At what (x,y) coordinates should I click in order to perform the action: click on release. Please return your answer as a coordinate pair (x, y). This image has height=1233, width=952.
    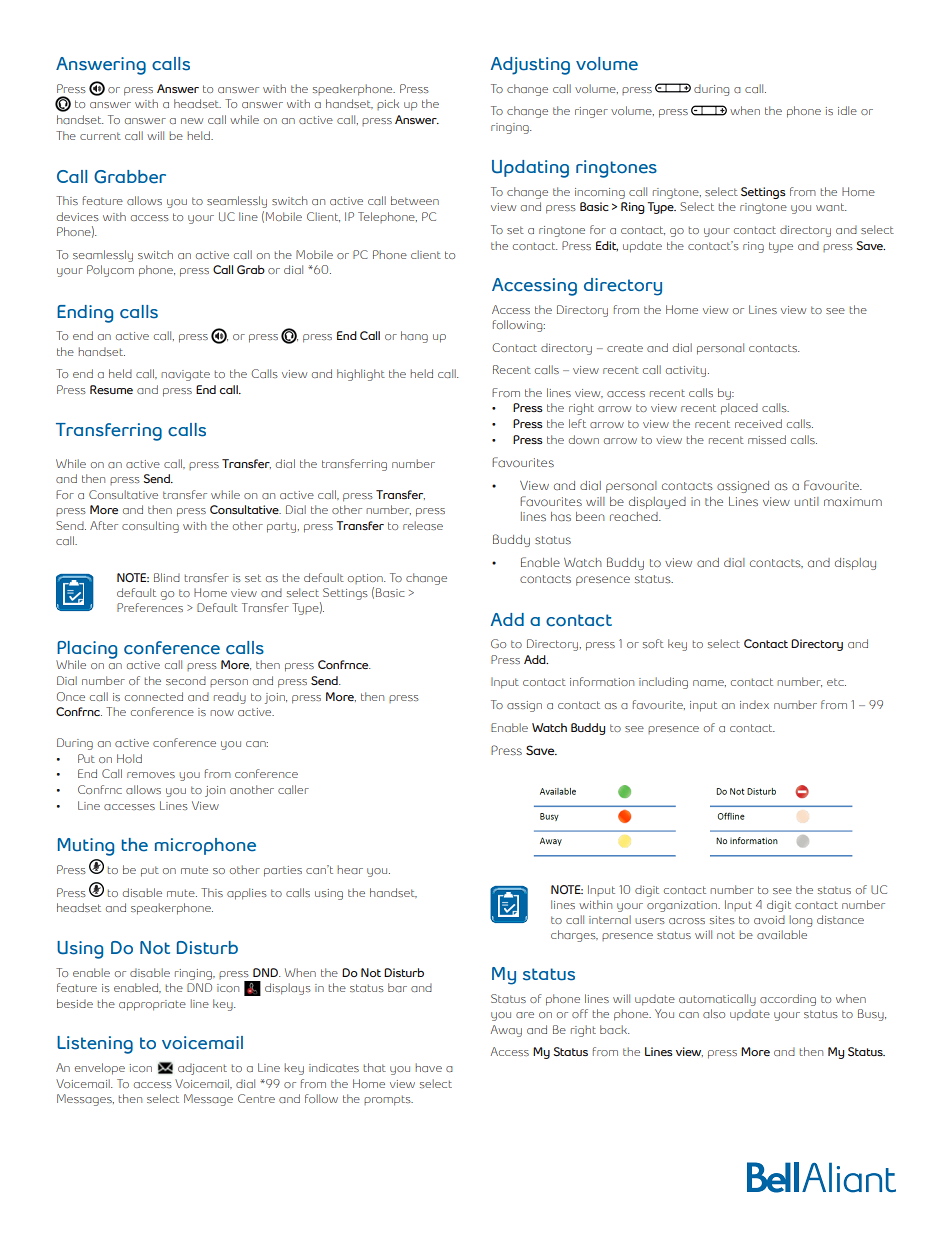
    Looking at the image, I should click on (423, 525).
